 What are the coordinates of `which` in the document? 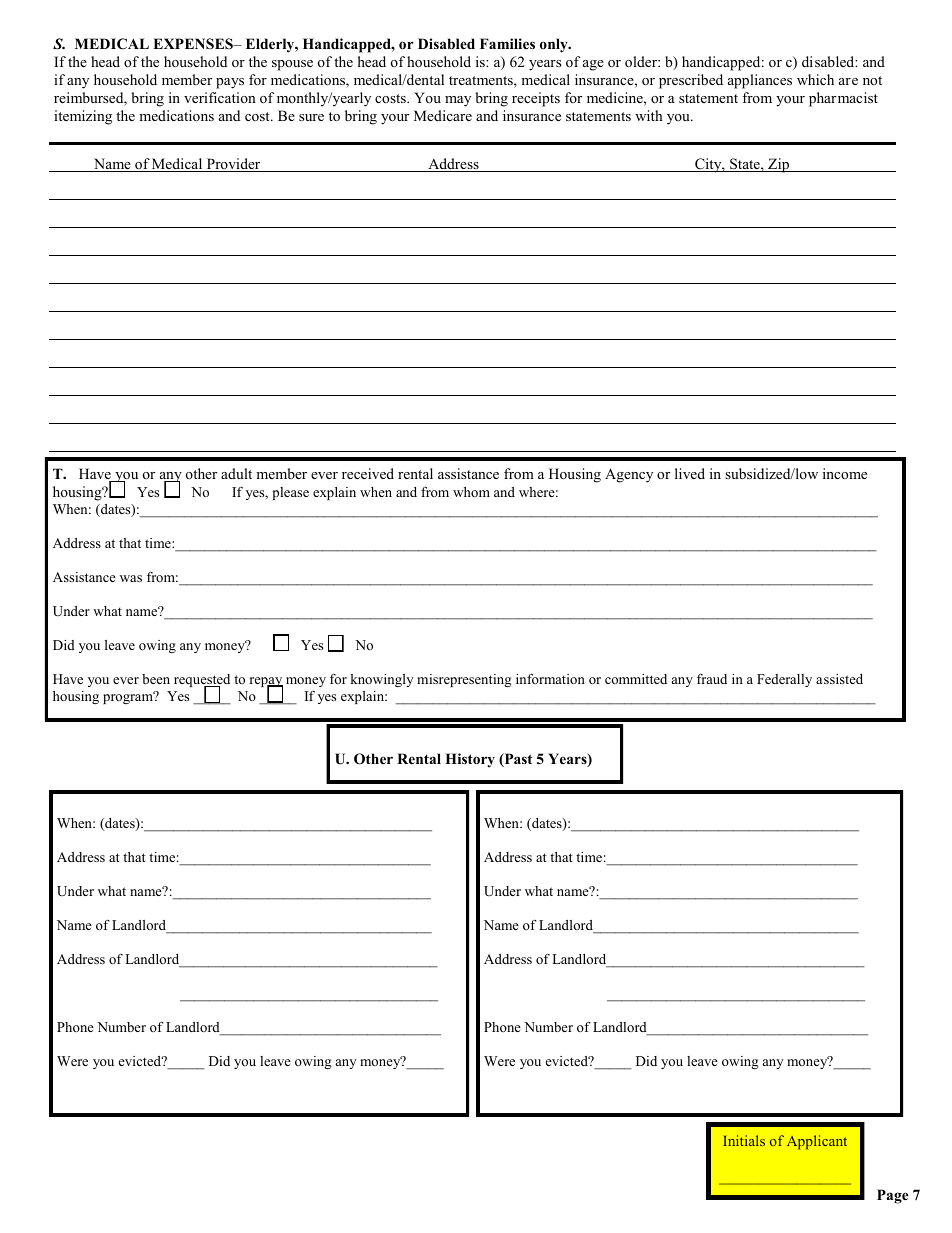 It's located at (815, 79).
